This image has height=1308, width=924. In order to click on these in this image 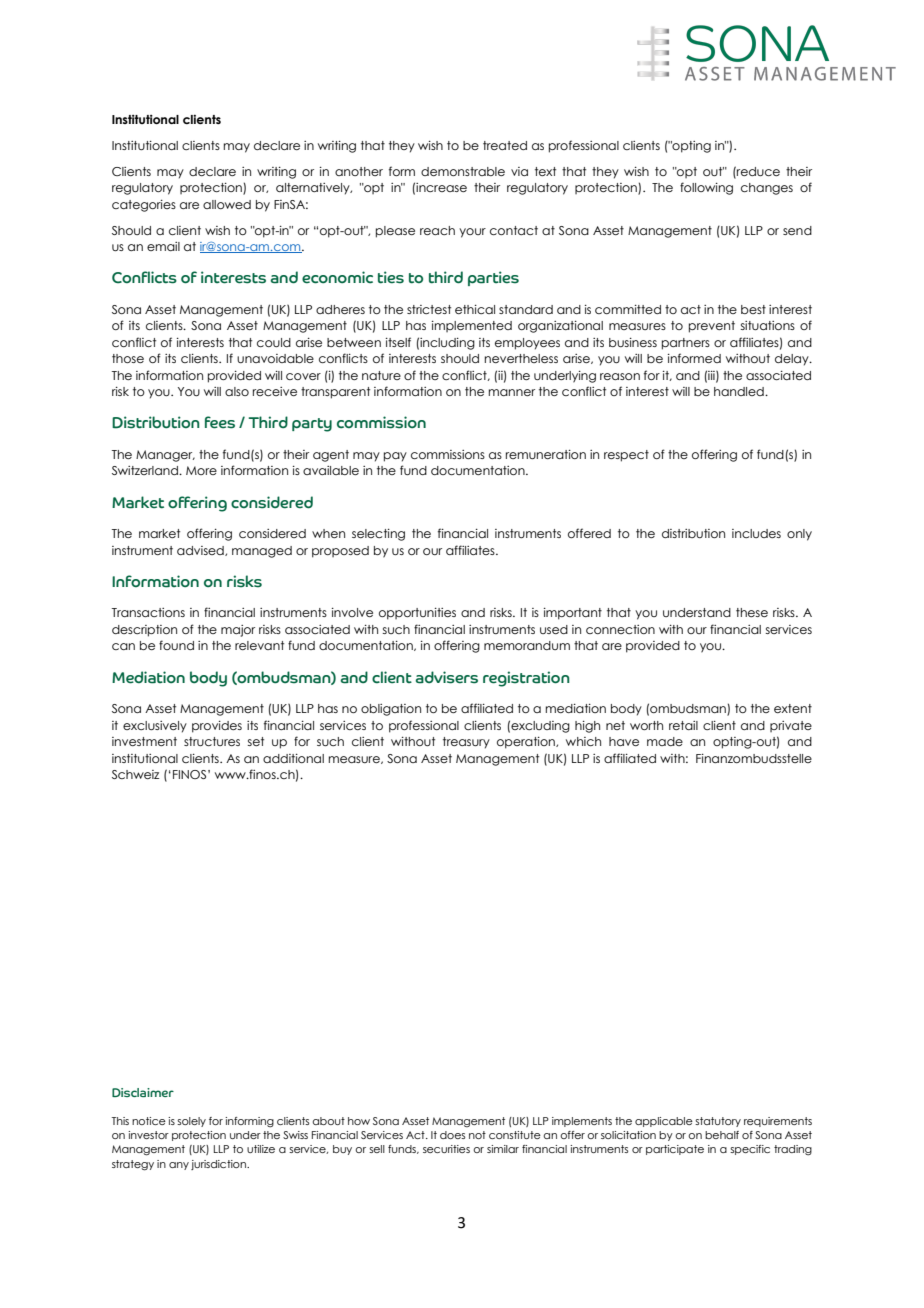, I will do `click(752, 612)`.
